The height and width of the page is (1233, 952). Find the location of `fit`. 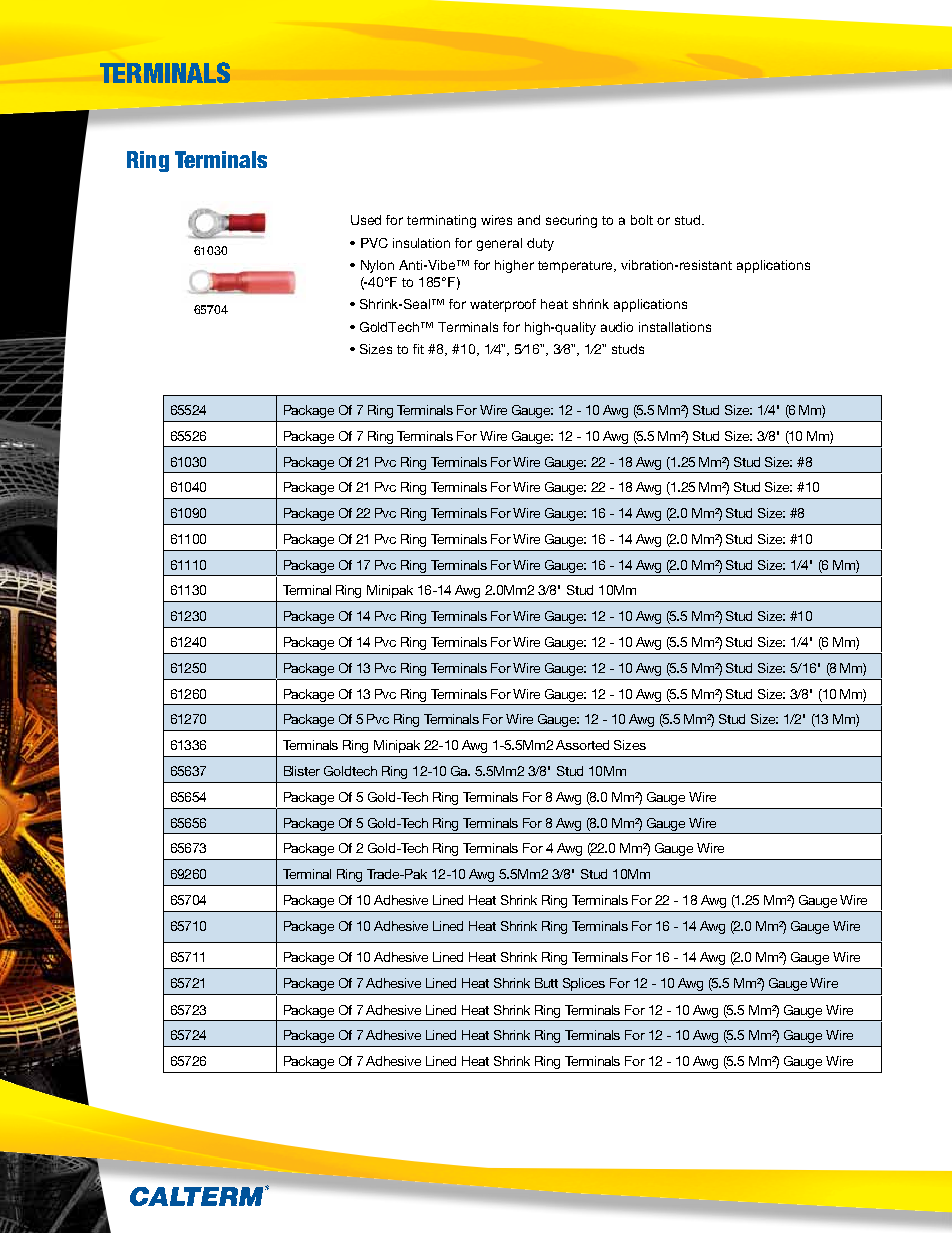

fit is located at coordinates (418, 349).
